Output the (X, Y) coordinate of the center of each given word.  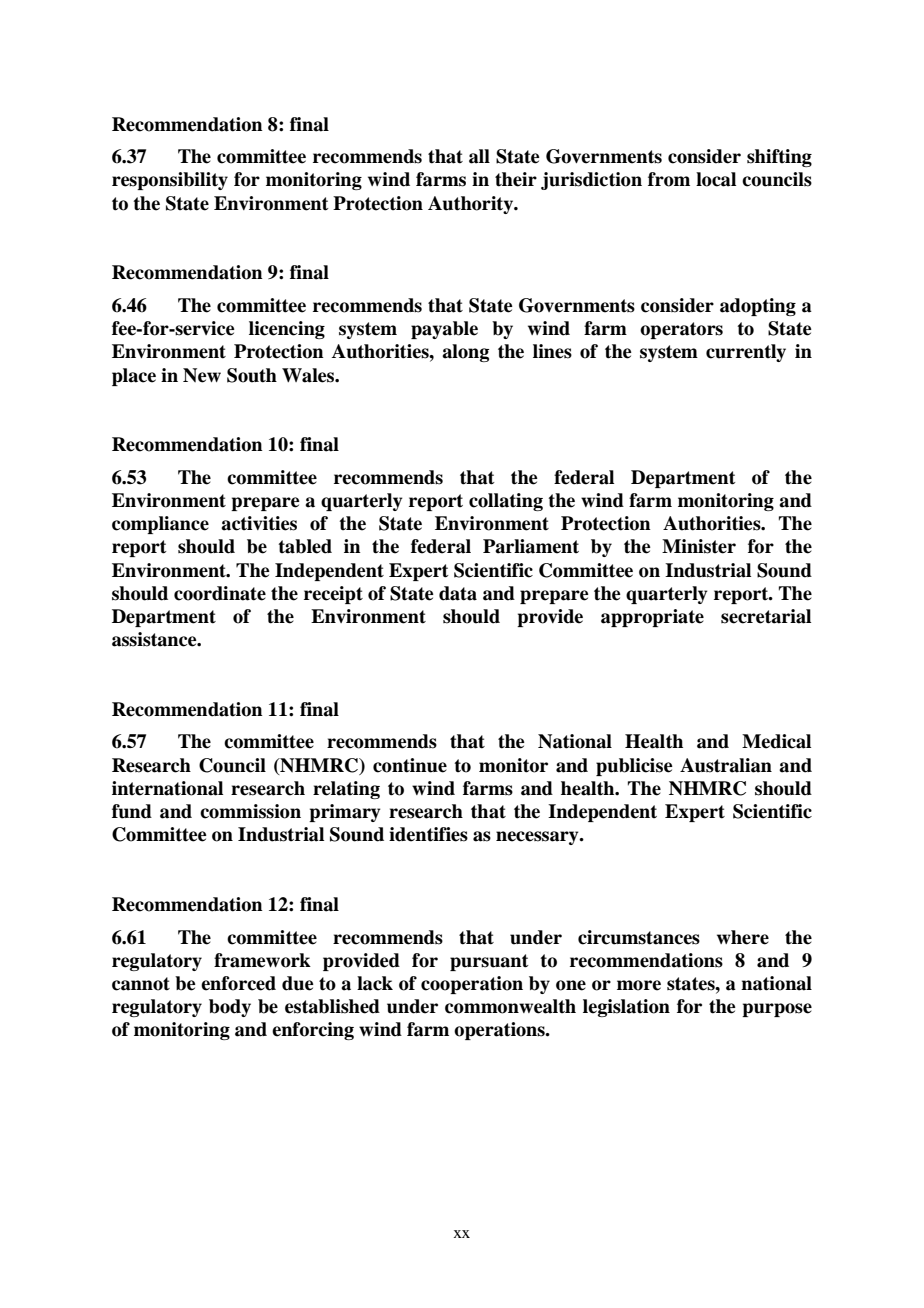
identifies (428, 834)
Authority (471, 205)
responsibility (170, 181)
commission (250, 811)
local (716, 179)
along (465, 353)
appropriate (652, 618)
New (202, 375)
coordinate (220, 593)
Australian (726, 765)
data (458, 593)
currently (746, 353)
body (230, 1008)
